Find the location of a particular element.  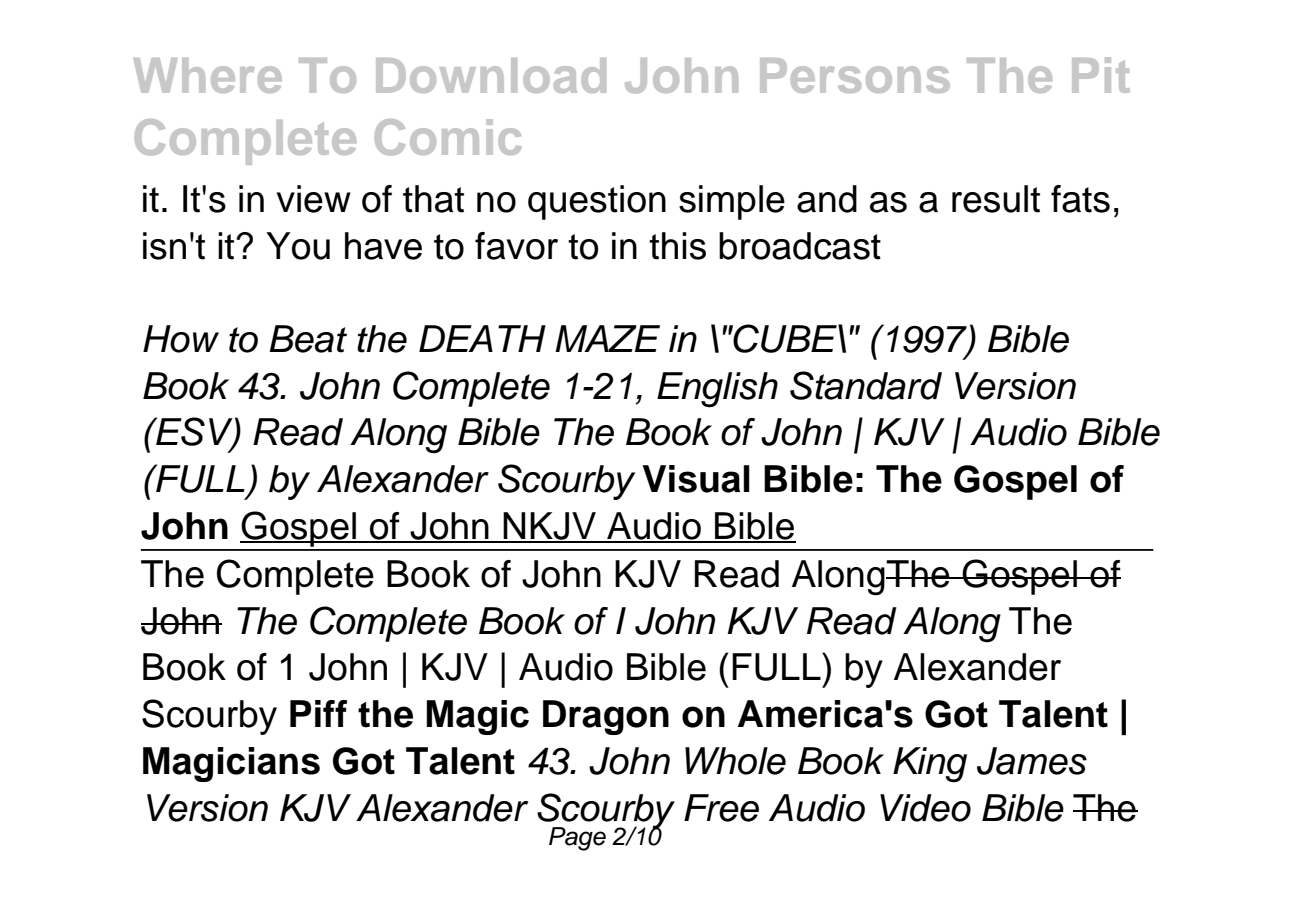

Pit is located at coordinates (1101, 75).
